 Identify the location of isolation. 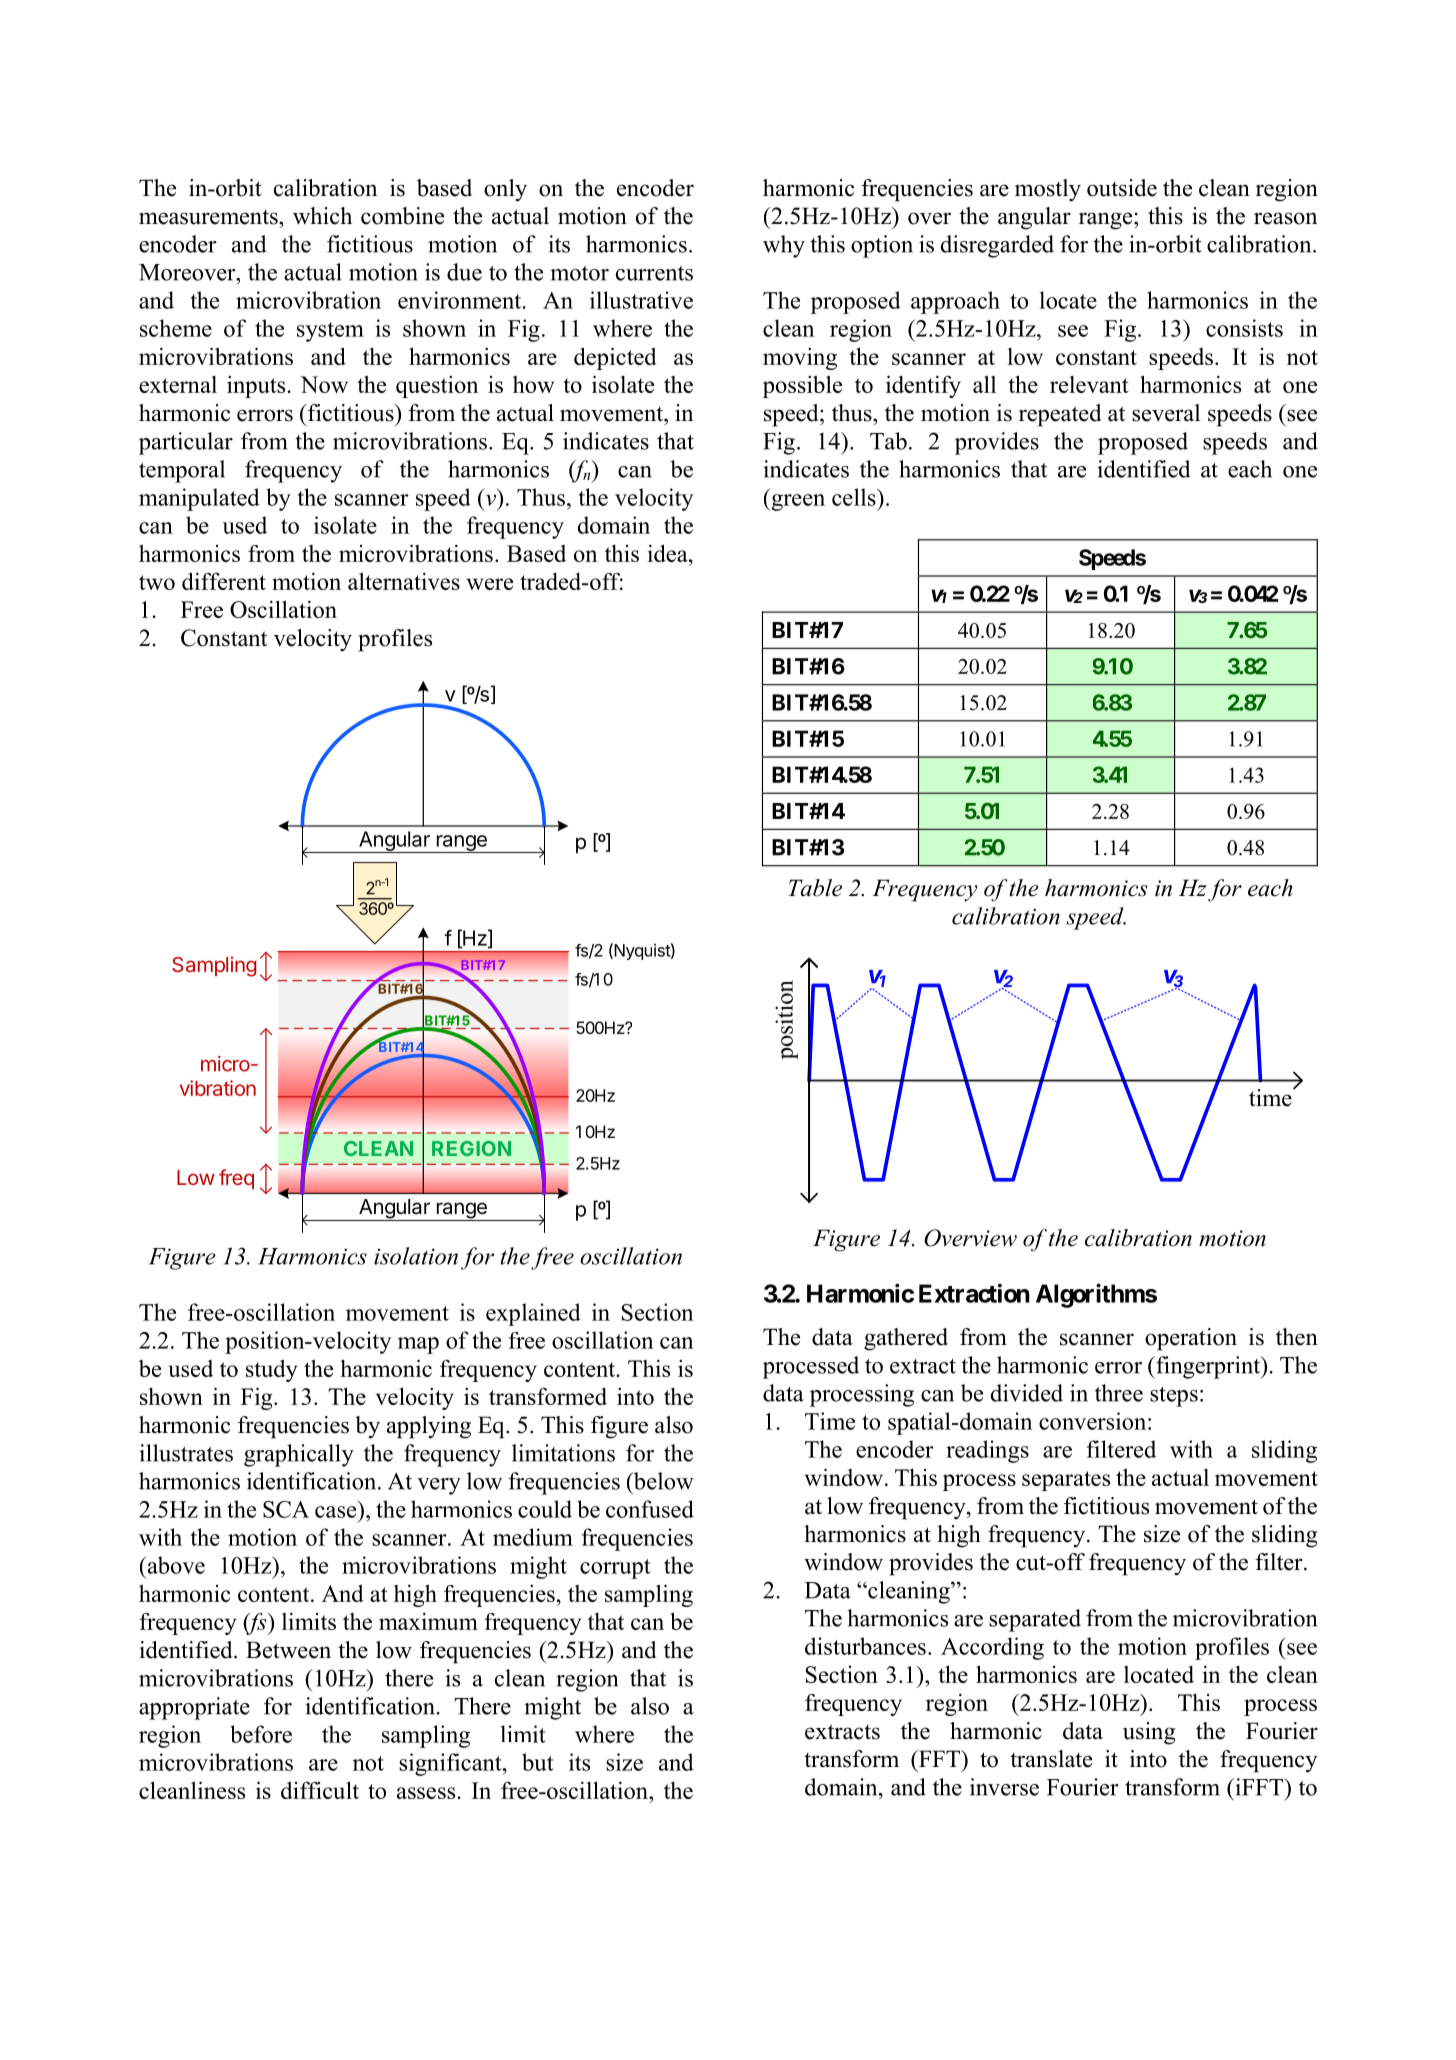
(416, 1256).
